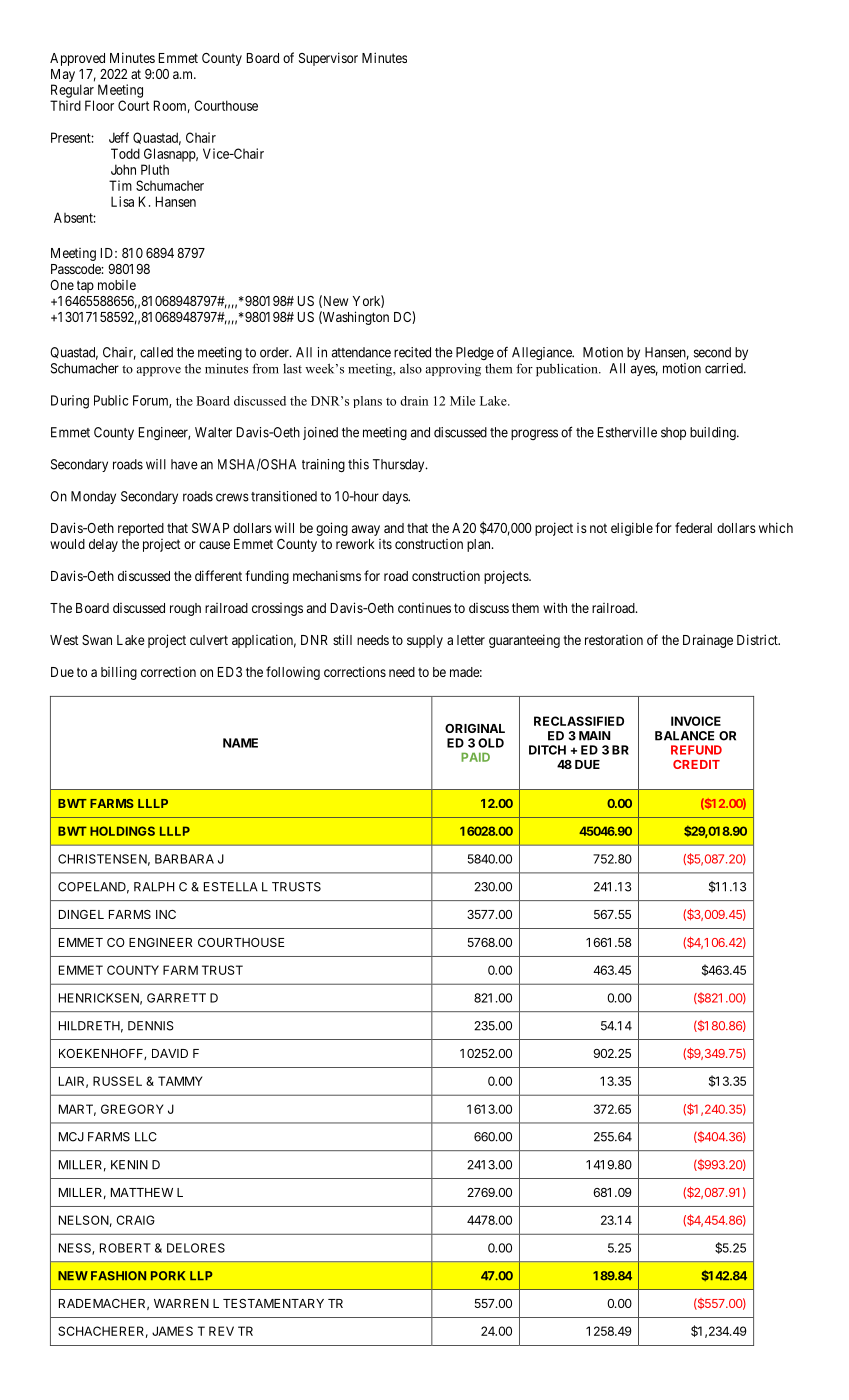  Describe the element at coordinates (696, 764) in the screenshot. I see `CREDIT` at that location.
